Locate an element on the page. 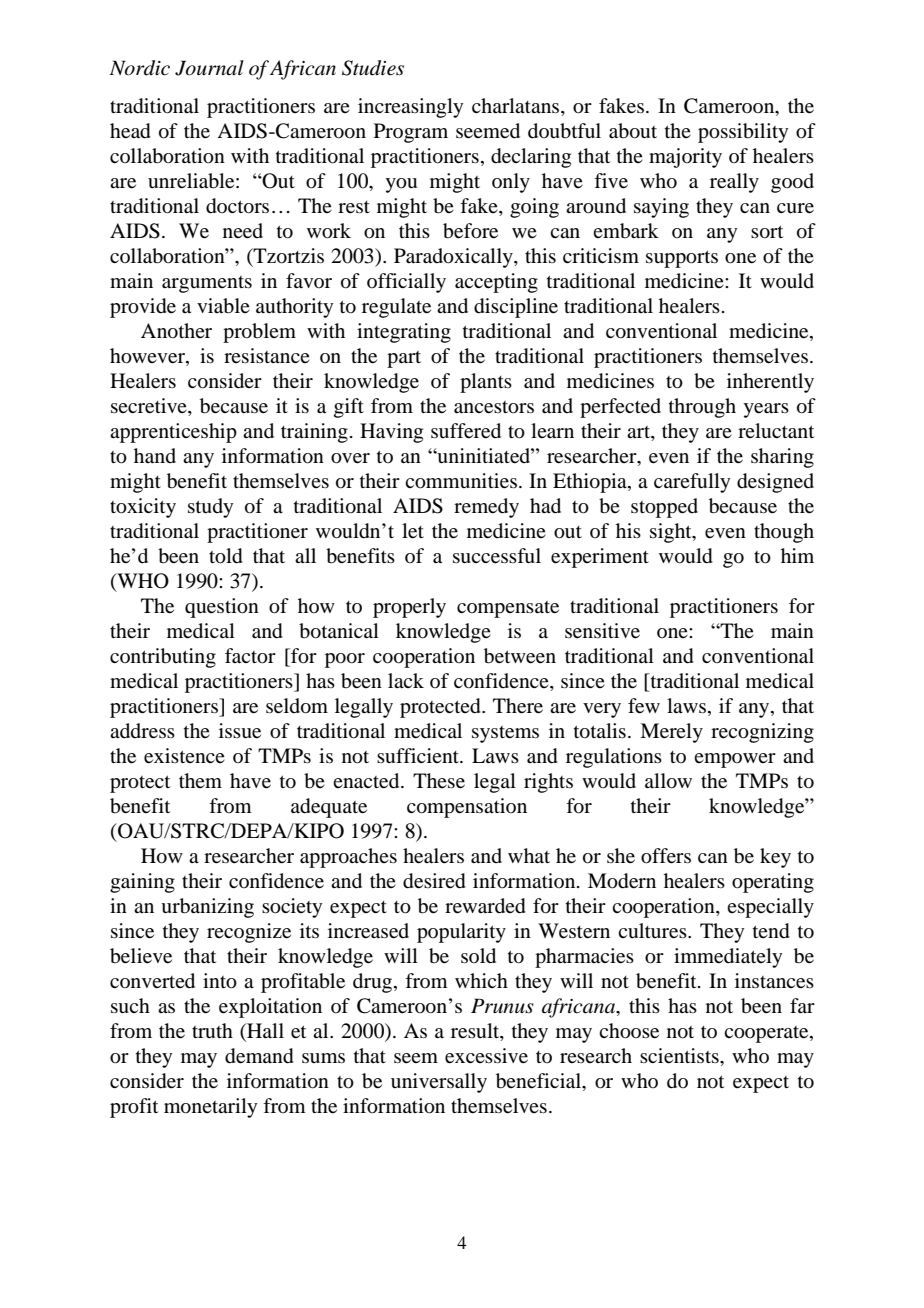 This page has width=924, height=1308. compensate is located at coordinates (508, 609).
